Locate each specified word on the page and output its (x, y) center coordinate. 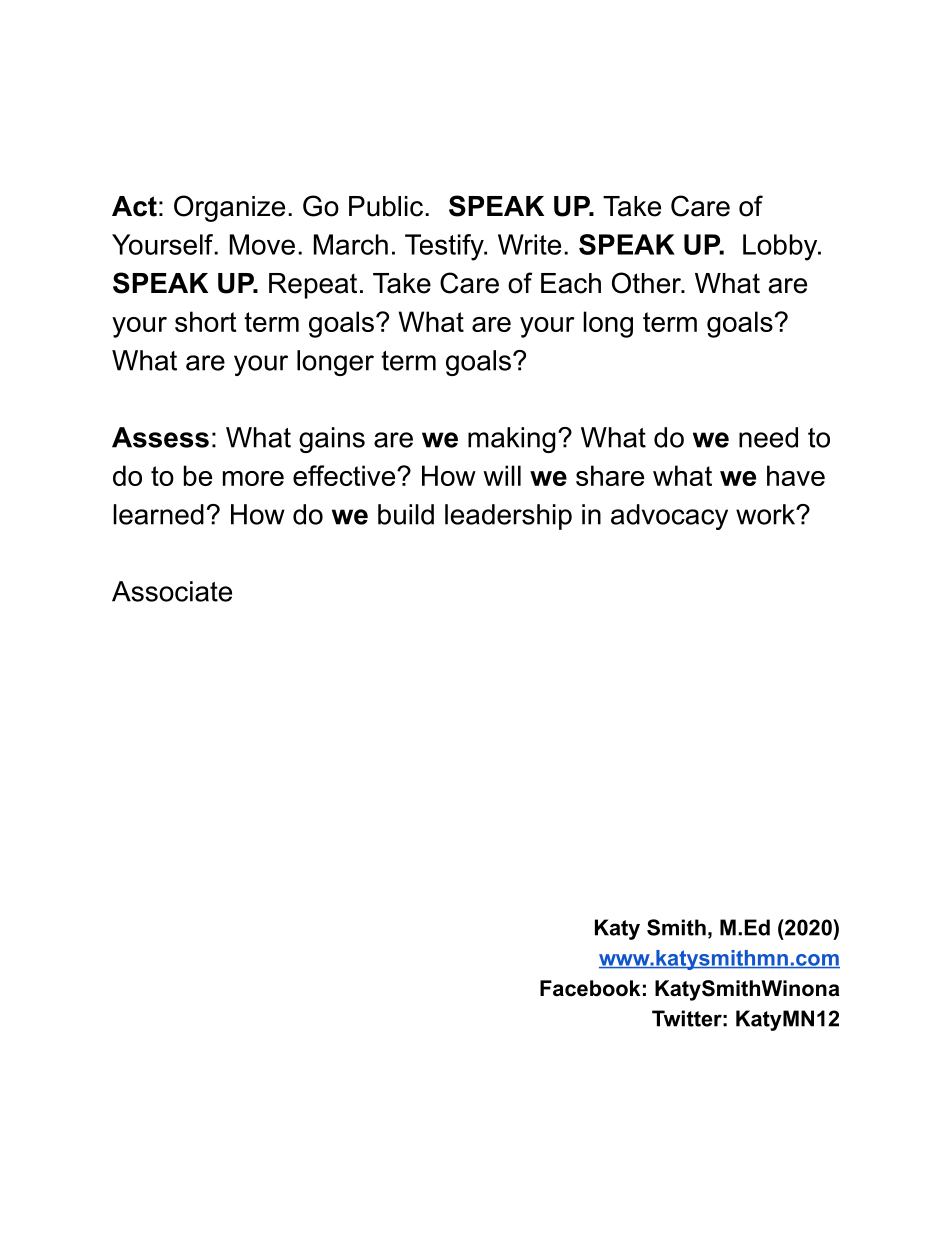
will (502, 475)
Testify (445, 247)
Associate (172, 591)
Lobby (781, 247)
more (253, 478)
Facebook (590, 988)
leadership (508, 517)
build (406, 514)
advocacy (669, 517)
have (796, 475)
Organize (229, 208)
